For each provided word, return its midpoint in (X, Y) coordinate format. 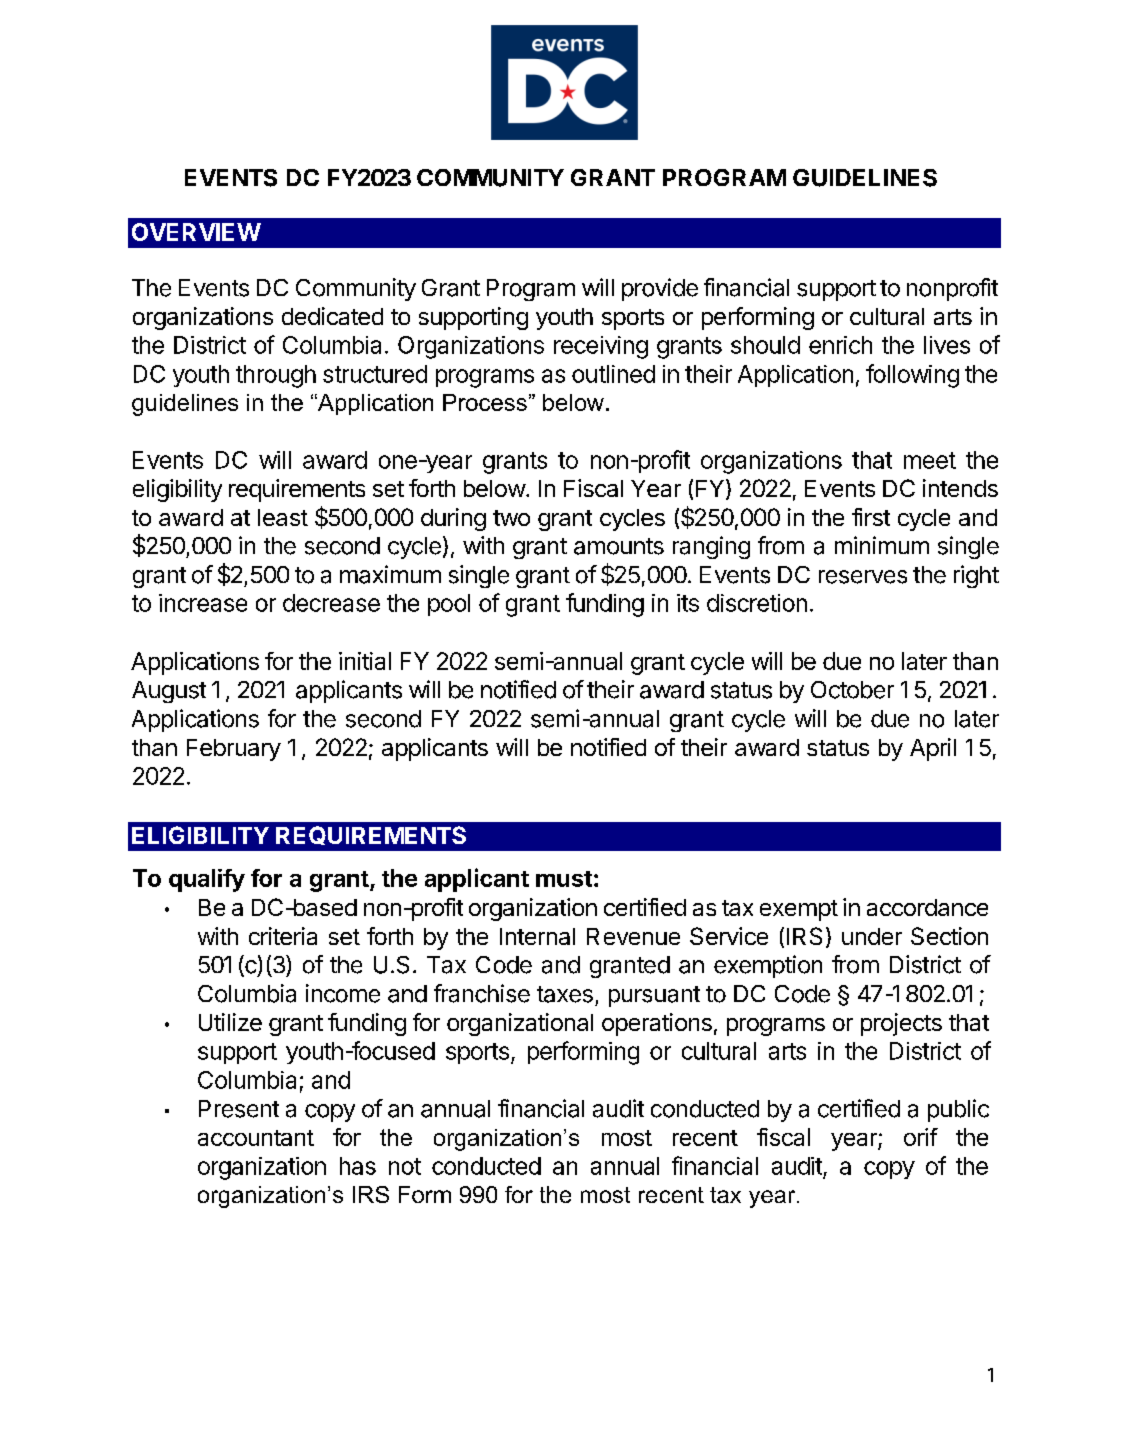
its (688, 603)
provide (660, 289)
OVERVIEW (196, 232)
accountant (256, 1138)
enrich (840, 345)
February (234, 750)
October (852, 690)
